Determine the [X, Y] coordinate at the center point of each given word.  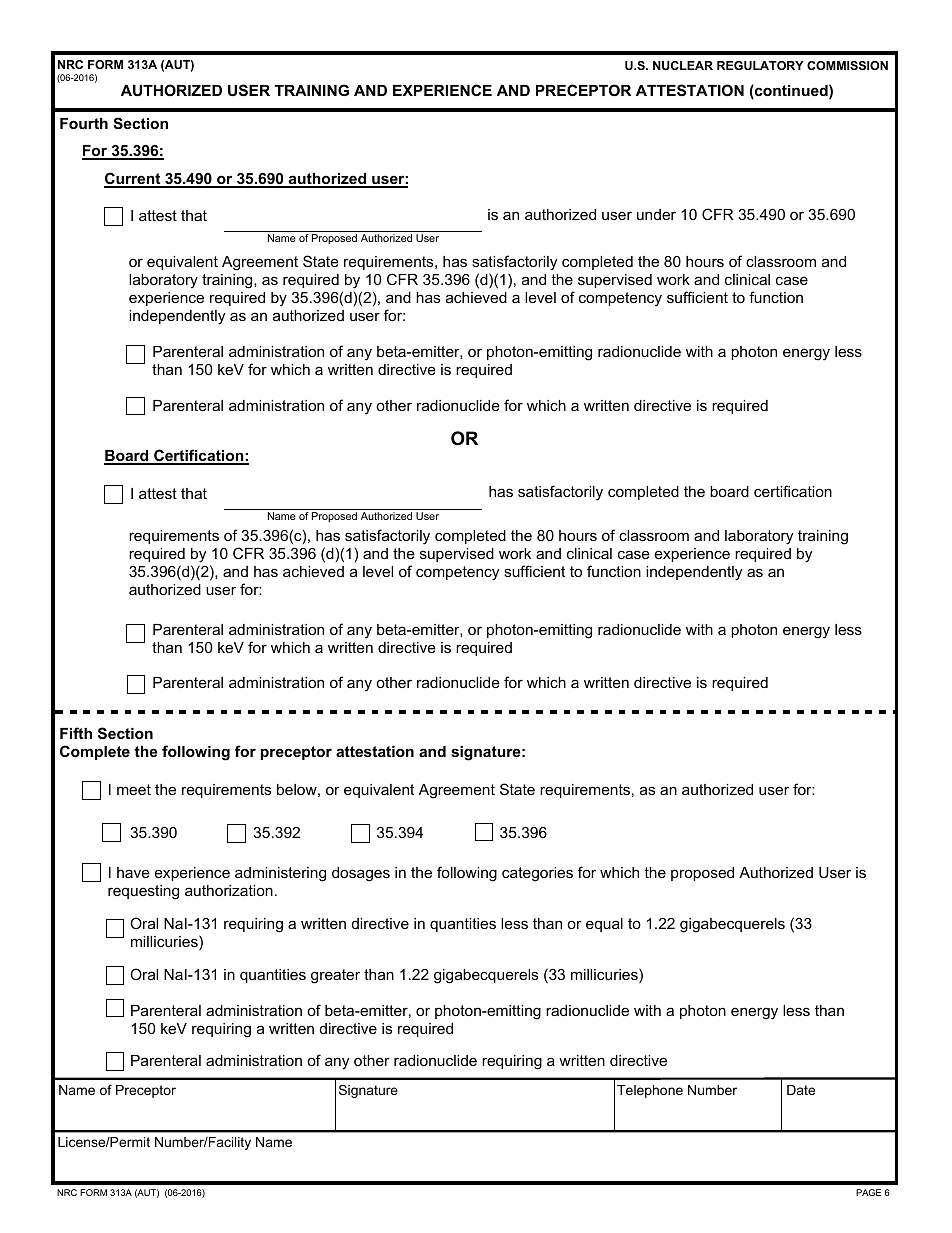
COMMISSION [847, 65]
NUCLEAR [683, 65]
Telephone [650, 1091]
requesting [143, 892]
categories [537, 874]
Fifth [76, 733]
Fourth [84, 123]
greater [335, 976]
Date [801, 1090]
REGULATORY [760, 65]
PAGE [868, 1192]
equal [604, 925]
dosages [361, 874]
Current [133, 179]
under [656, 214]
